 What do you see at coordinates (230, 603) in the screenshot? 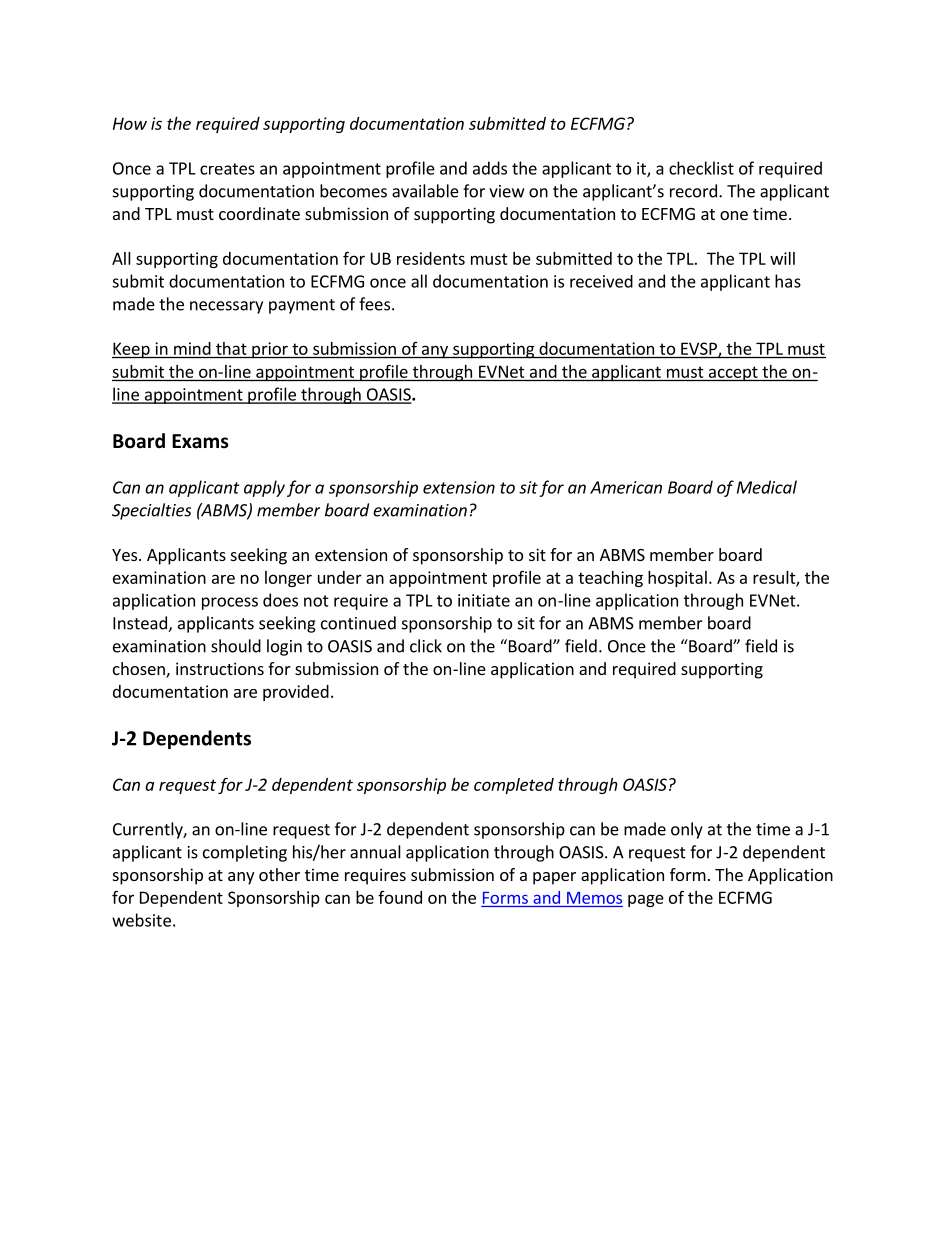
I see `process` at bounding box center [230, 603].
